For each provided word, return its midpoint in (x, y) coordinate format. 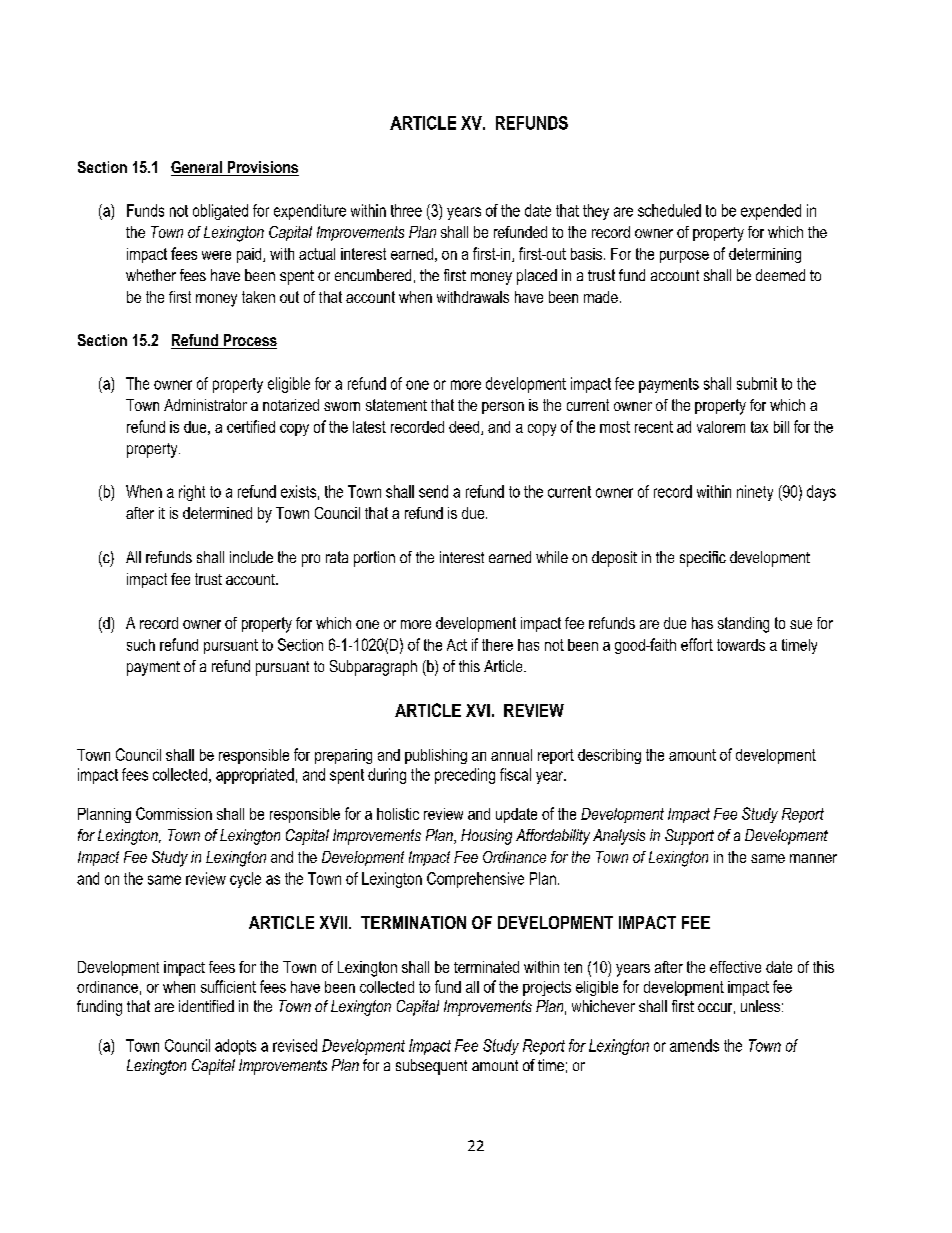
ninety (755, 493)
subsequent (431, 1067)
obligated (220, 212)
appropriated (255, 776)
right (192, 493)
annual (511, 755)
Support (689, 837)
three (406, 210)
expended (771, 212)
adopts (235, 1047)
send (433, 491)
